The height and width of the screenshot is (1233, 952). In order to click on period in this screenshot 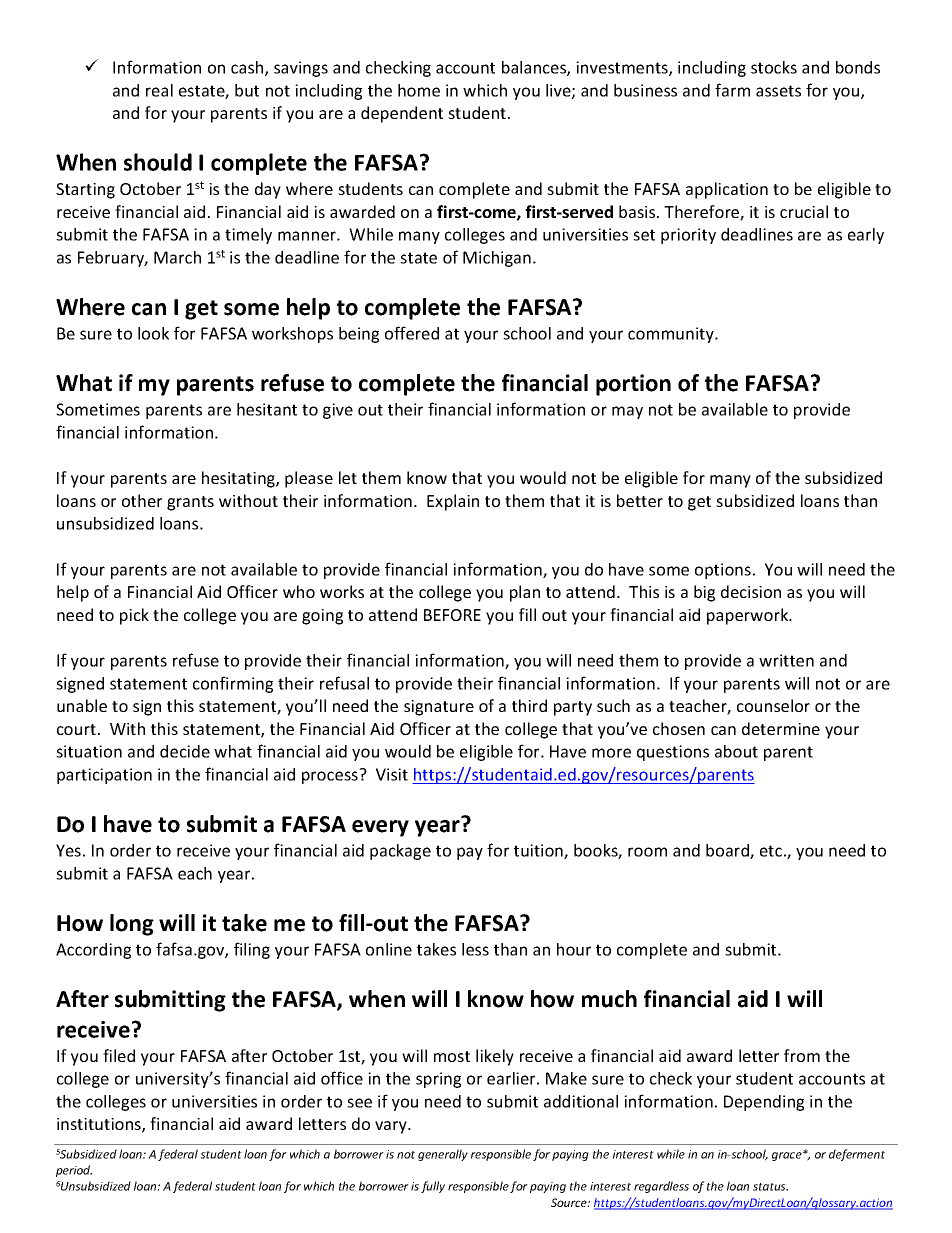, I will do `click(74, 1171)`.
